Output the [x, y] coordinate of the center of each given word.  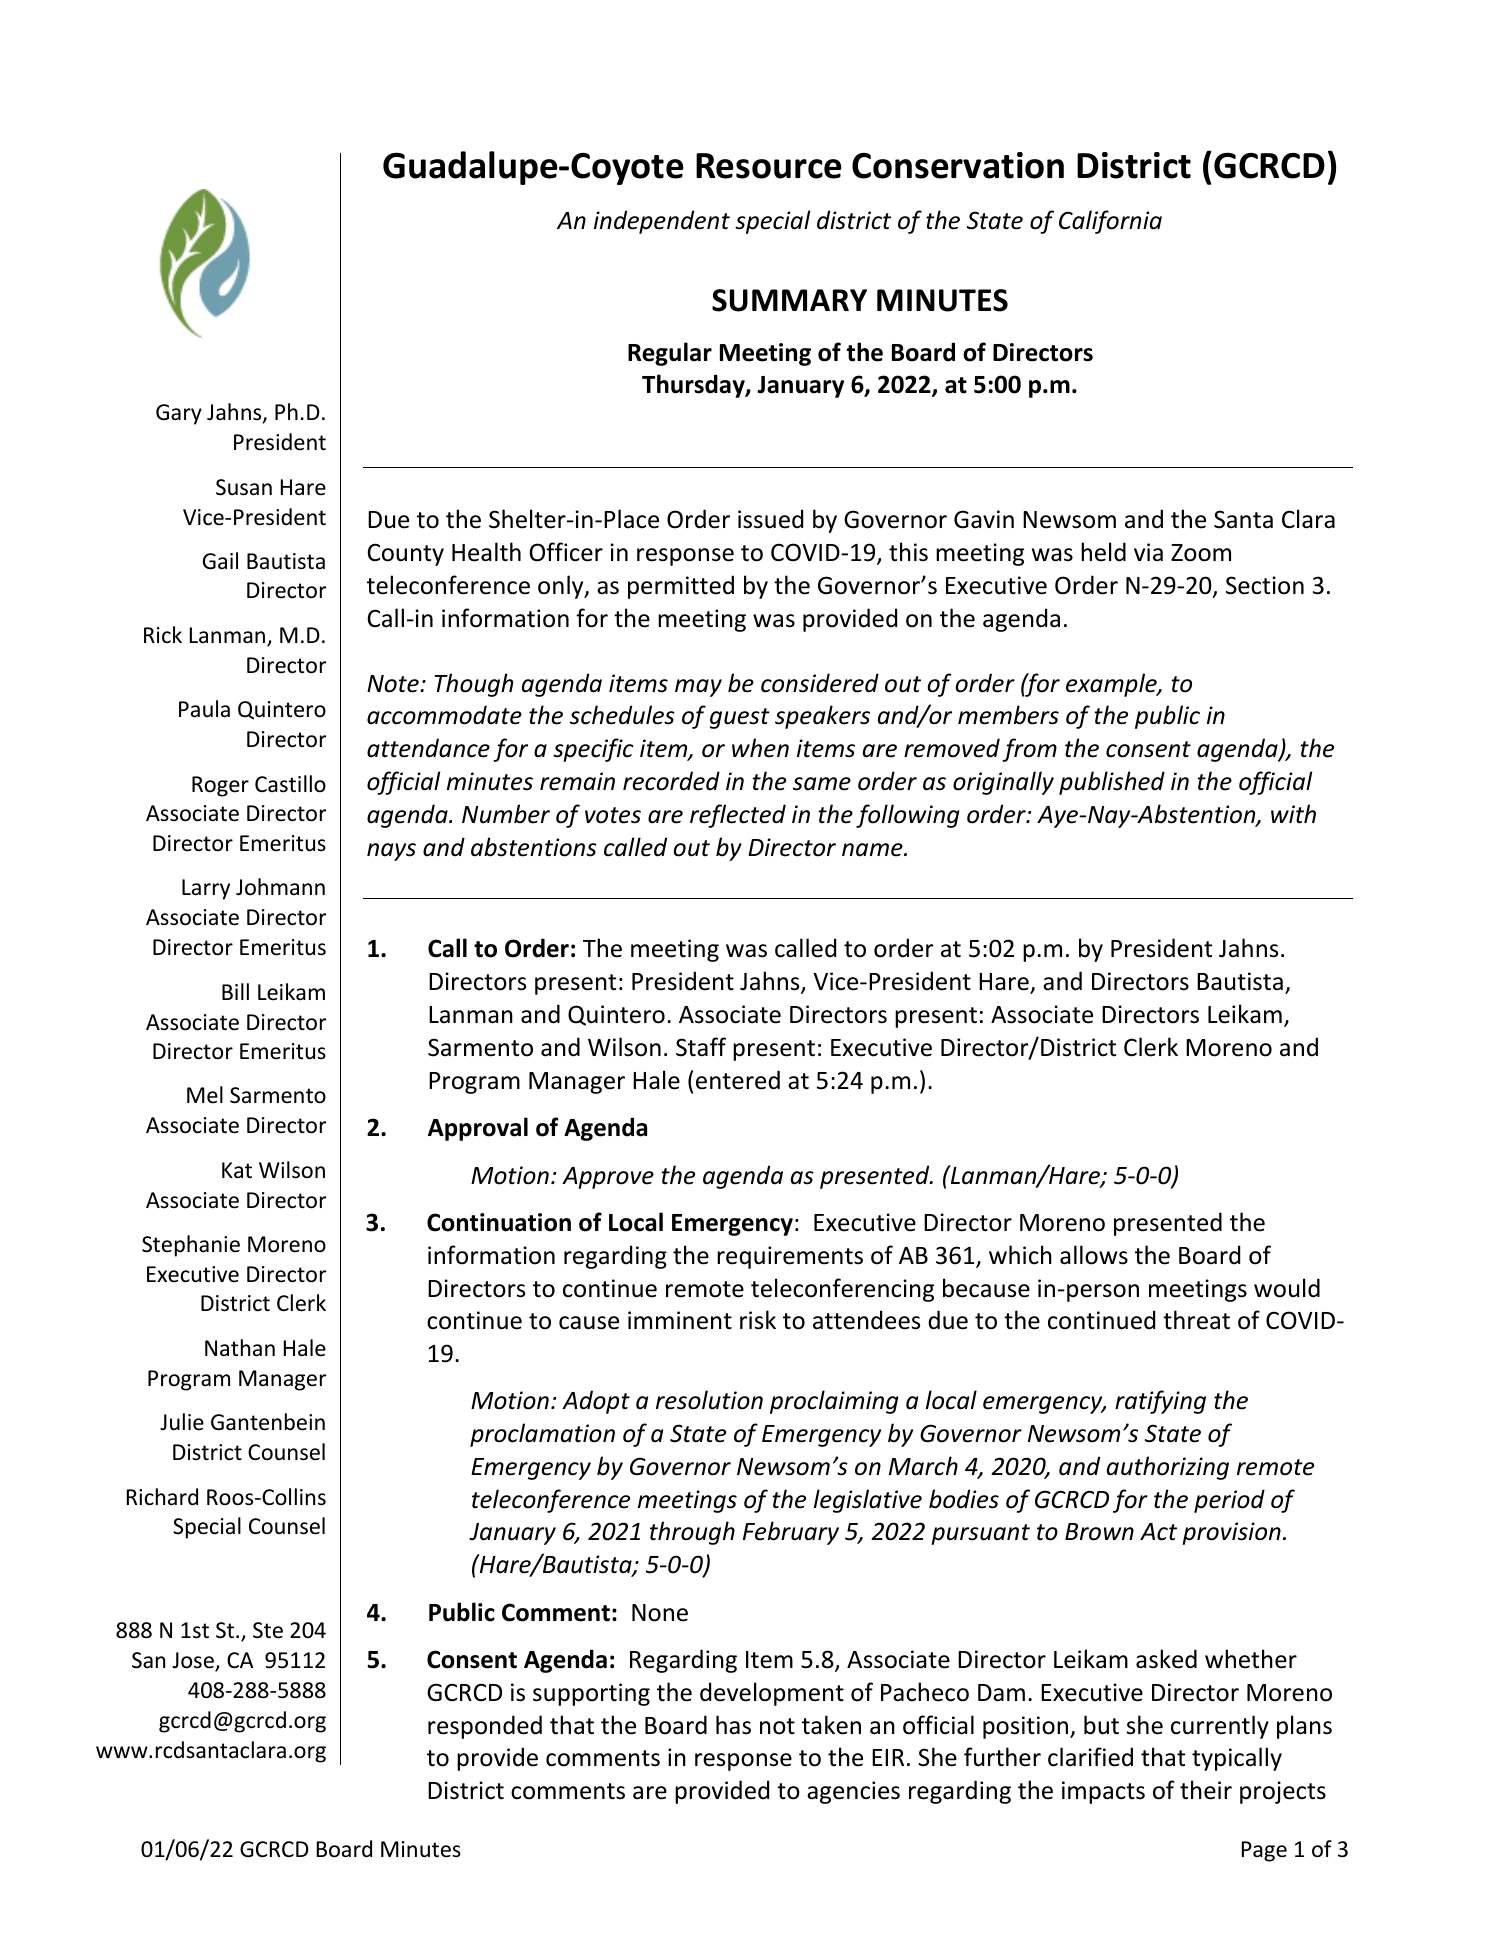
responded [485, 1727]
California [1110, 222]
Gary [179, 414]
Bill [235, 991]
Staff [701, 1047]
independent [662, 222]
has [733, 1725]
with [1293, 814]
